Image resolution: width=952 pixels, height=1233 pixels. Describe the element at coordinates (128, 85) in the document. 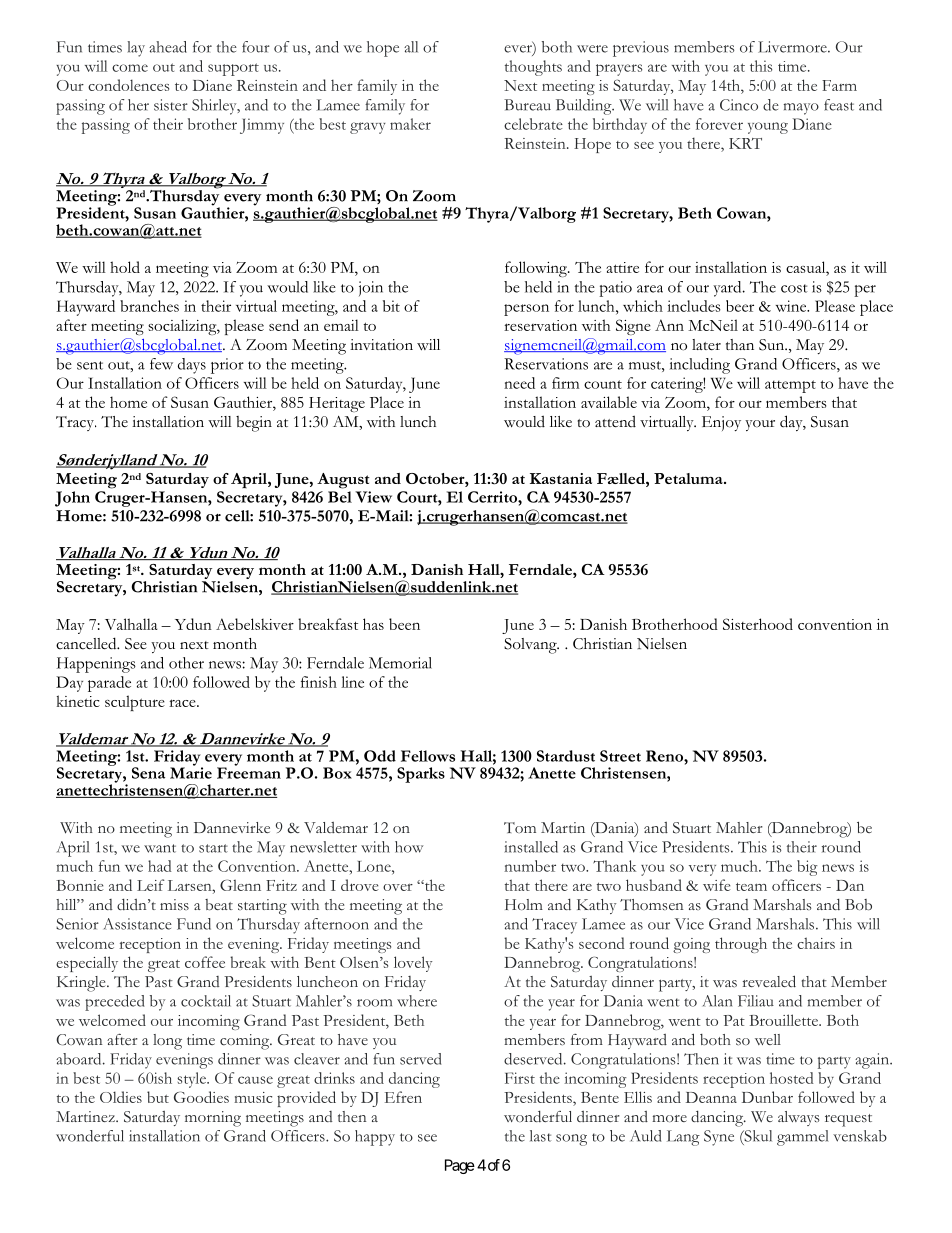

I see `condolences` at that location.
